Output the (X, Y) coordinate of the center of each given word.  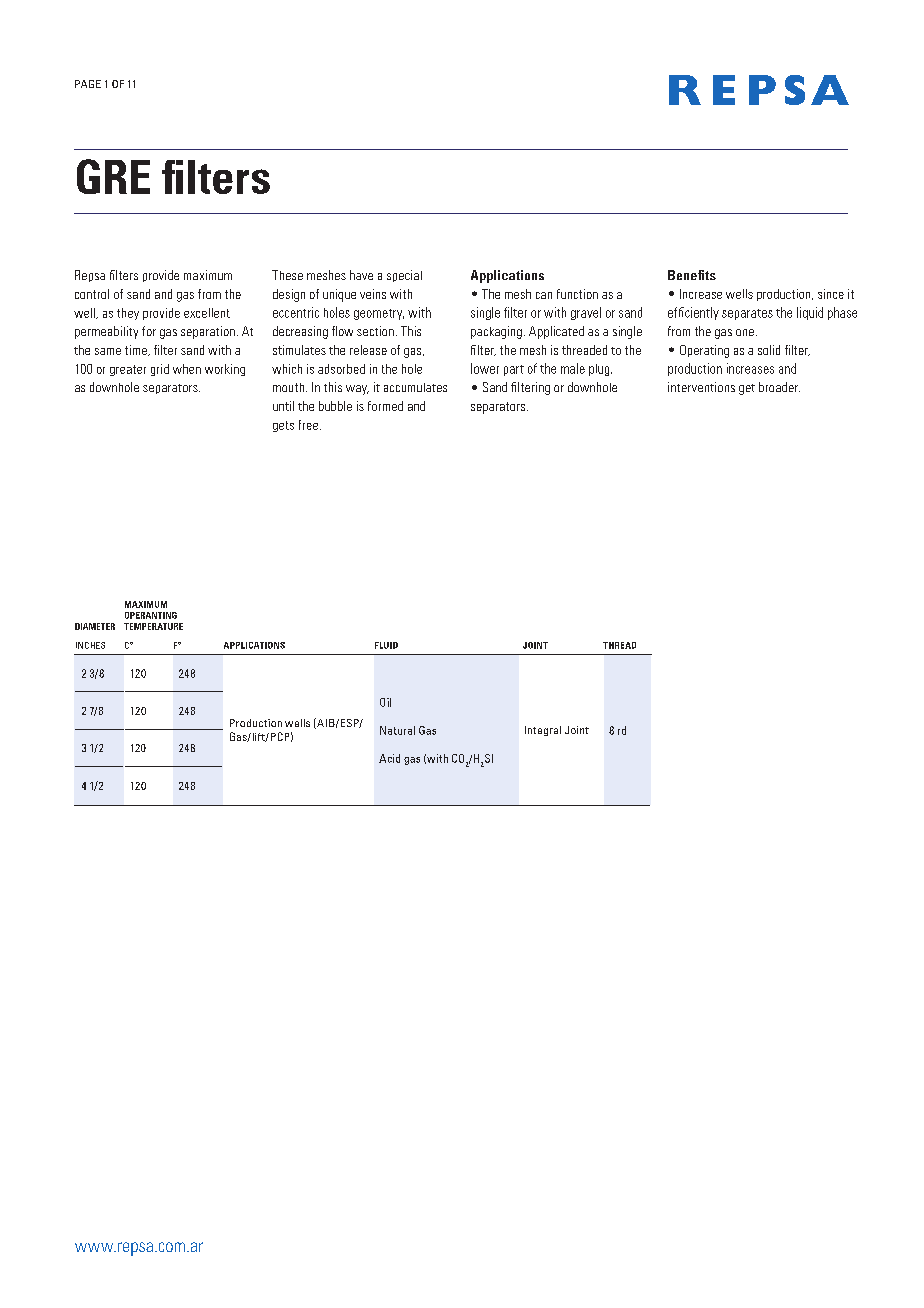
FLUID (386, 645)
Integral (543, 731)
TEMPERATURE (153, 626)
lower (485, 368)
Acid (389, 758)
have (361, 275)
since (831, 294)
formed (385, 406)
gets (283, 426)
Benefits (692, 275)
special (404, 276)
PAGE (88, 84)
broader (779, 387)
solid (769, 350)
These (287, 275)
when (187, 369)
